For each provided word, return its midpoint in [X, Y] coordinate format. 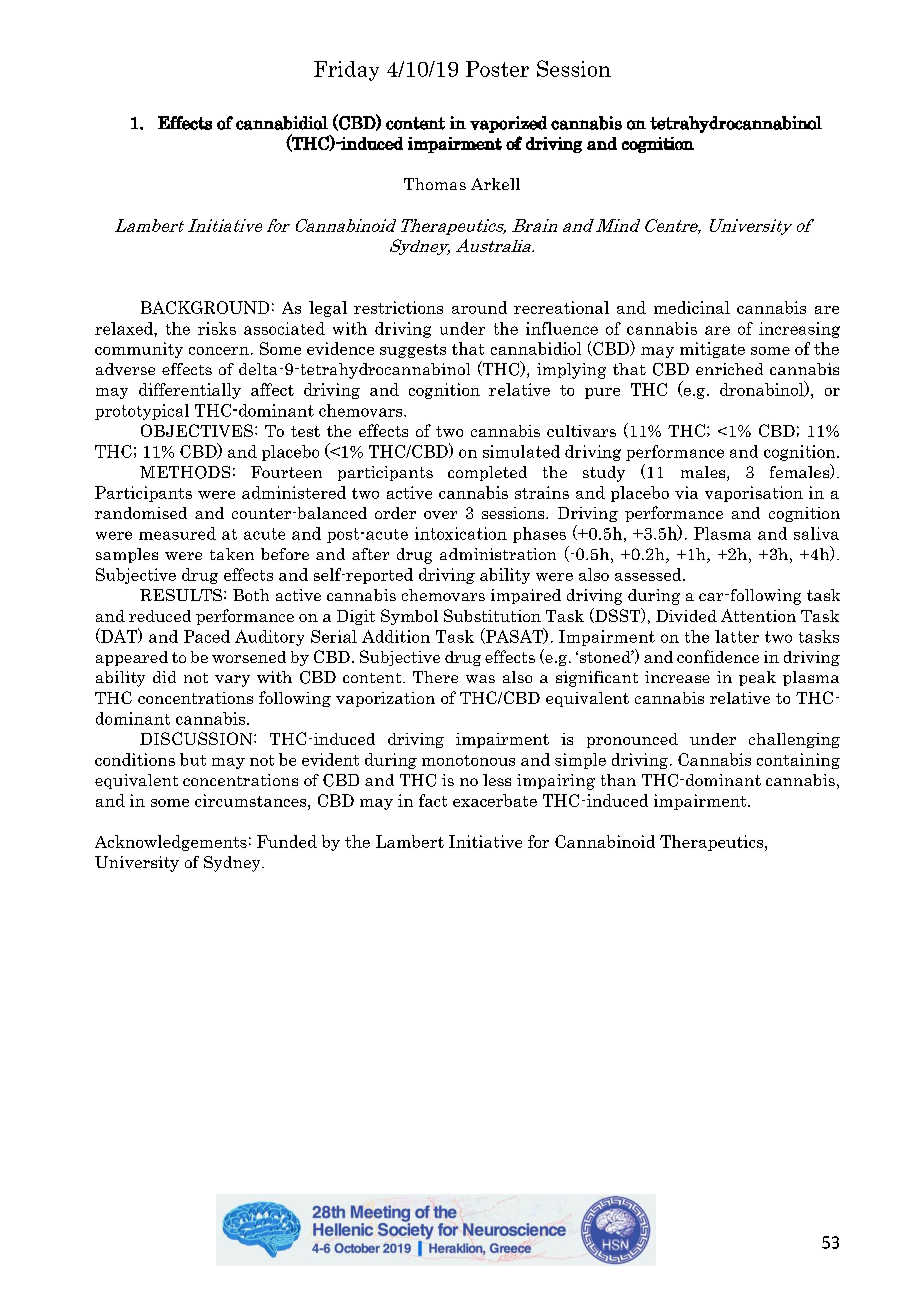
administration [498, 554]
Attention [758, 615]
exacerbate [495, 800]
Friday [346, 71]
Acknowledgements [171, 843]
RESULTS [181, 595]
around [479, 307]
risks [217, 328]
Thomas [435, 184]
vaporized [508, 124]
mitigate [712, 350]
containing [798, 761]
